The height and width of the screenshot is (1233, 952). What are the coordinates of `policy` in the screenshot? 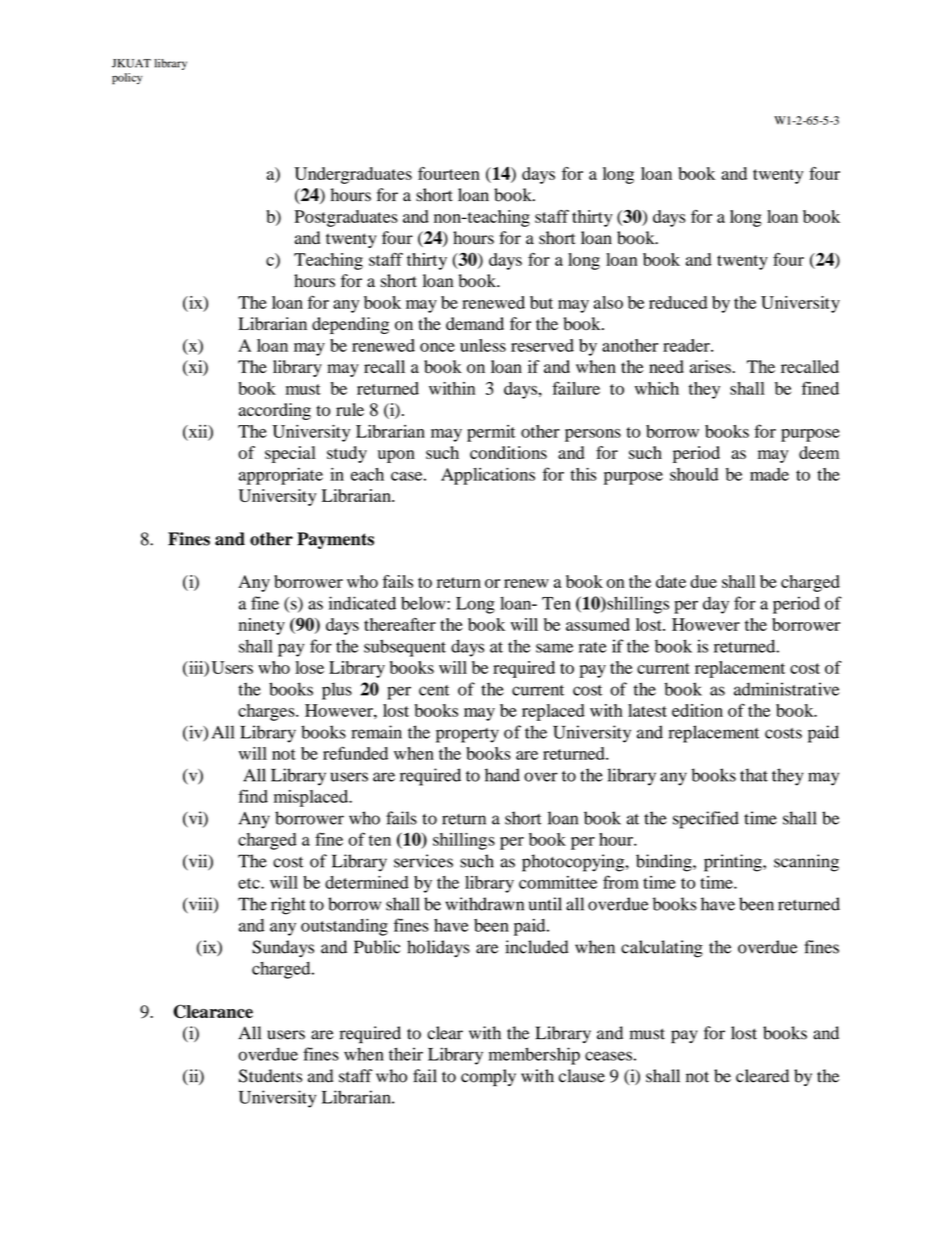 It's located at (127, 79).
